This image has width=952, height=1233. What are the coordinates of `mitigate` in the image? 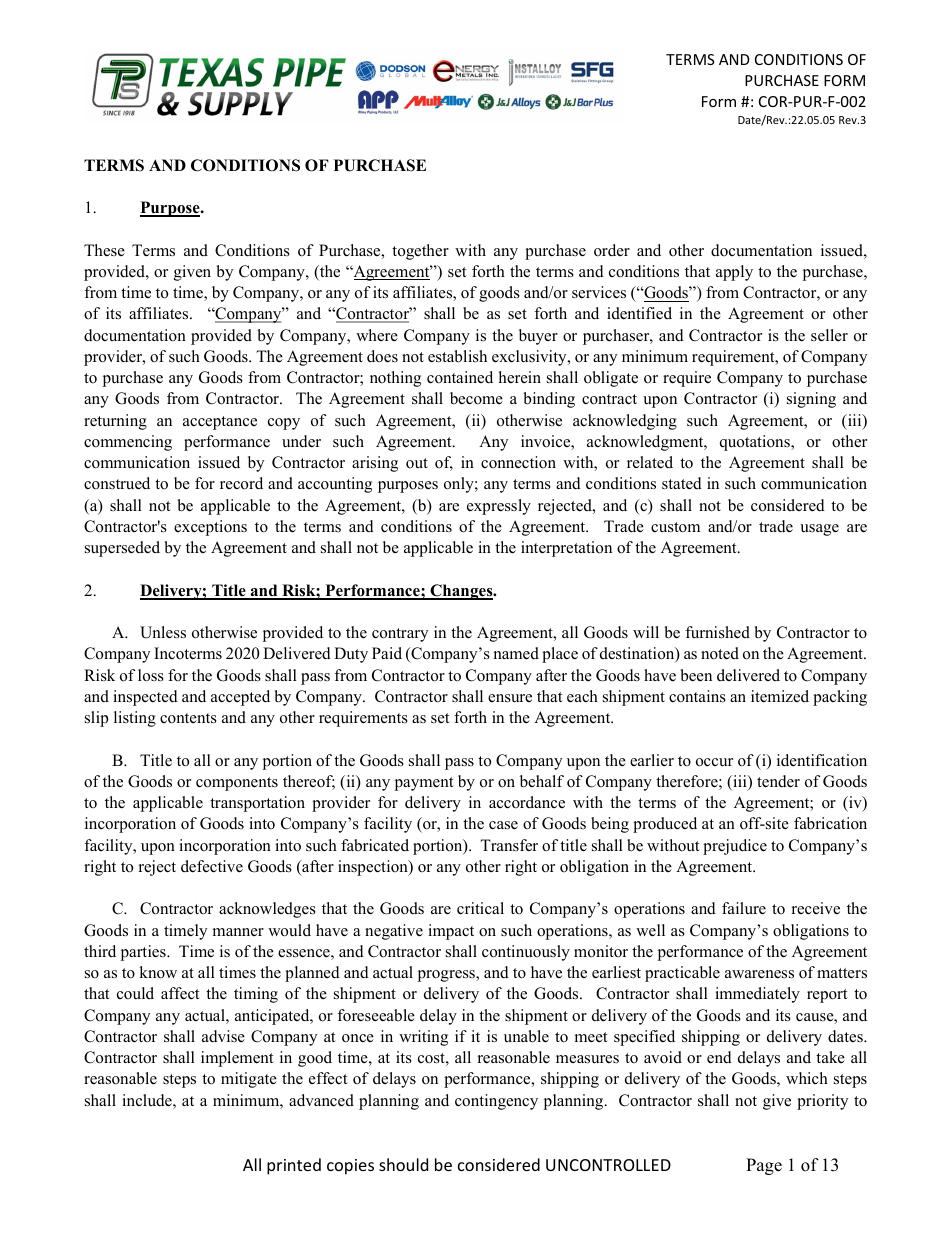 It's located at (249, 1080).
